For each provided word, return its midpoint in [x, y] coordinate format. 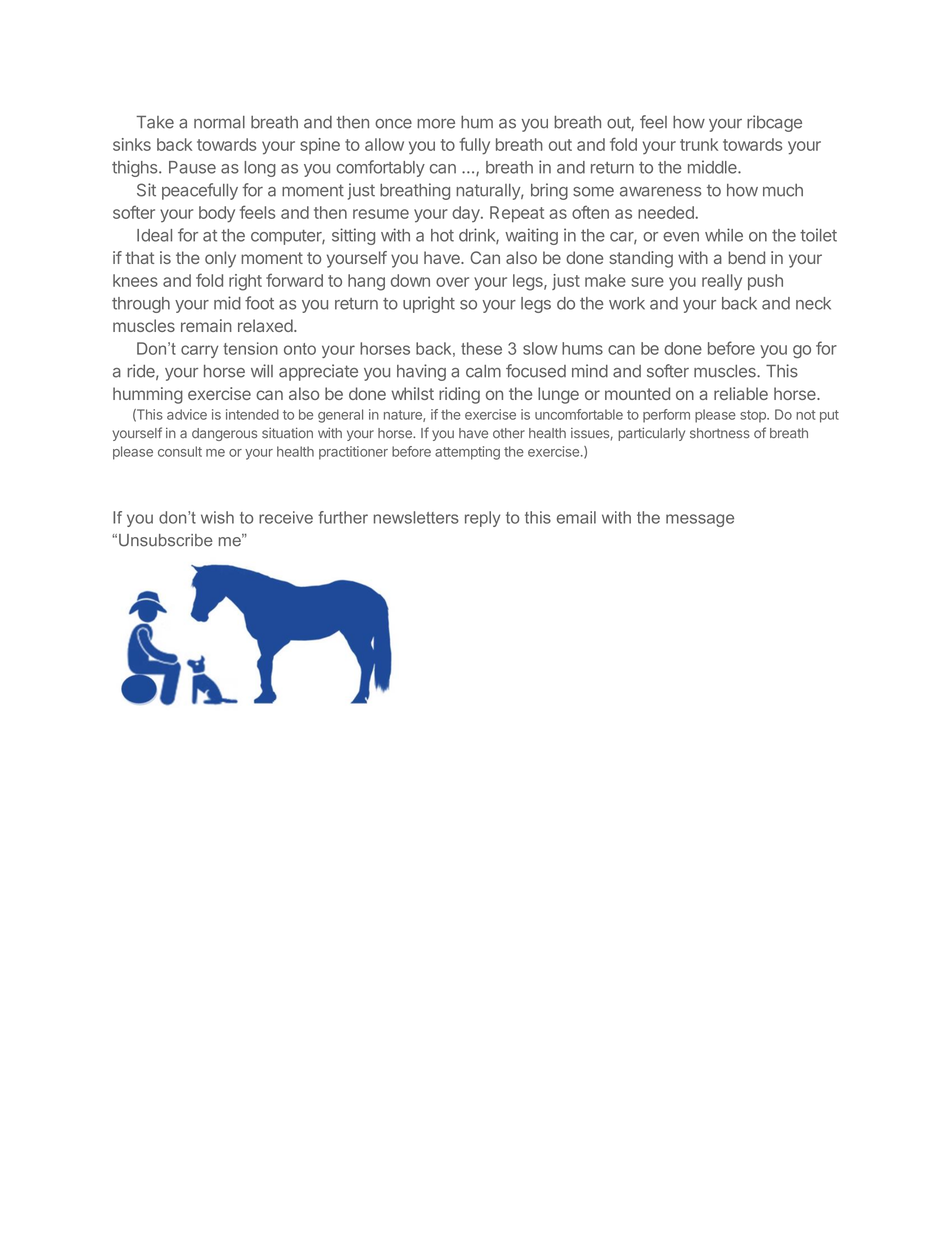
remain [206, 325]
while [724, 235]
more [436, 124]
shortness [720, 433]
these [481, 348]
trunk [699, 144]
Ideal [154, 235]
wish [217, 517]
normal [219, 122]
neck [813, 303]
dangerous [224, 434]
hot [442, 235]
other [509, 433]
